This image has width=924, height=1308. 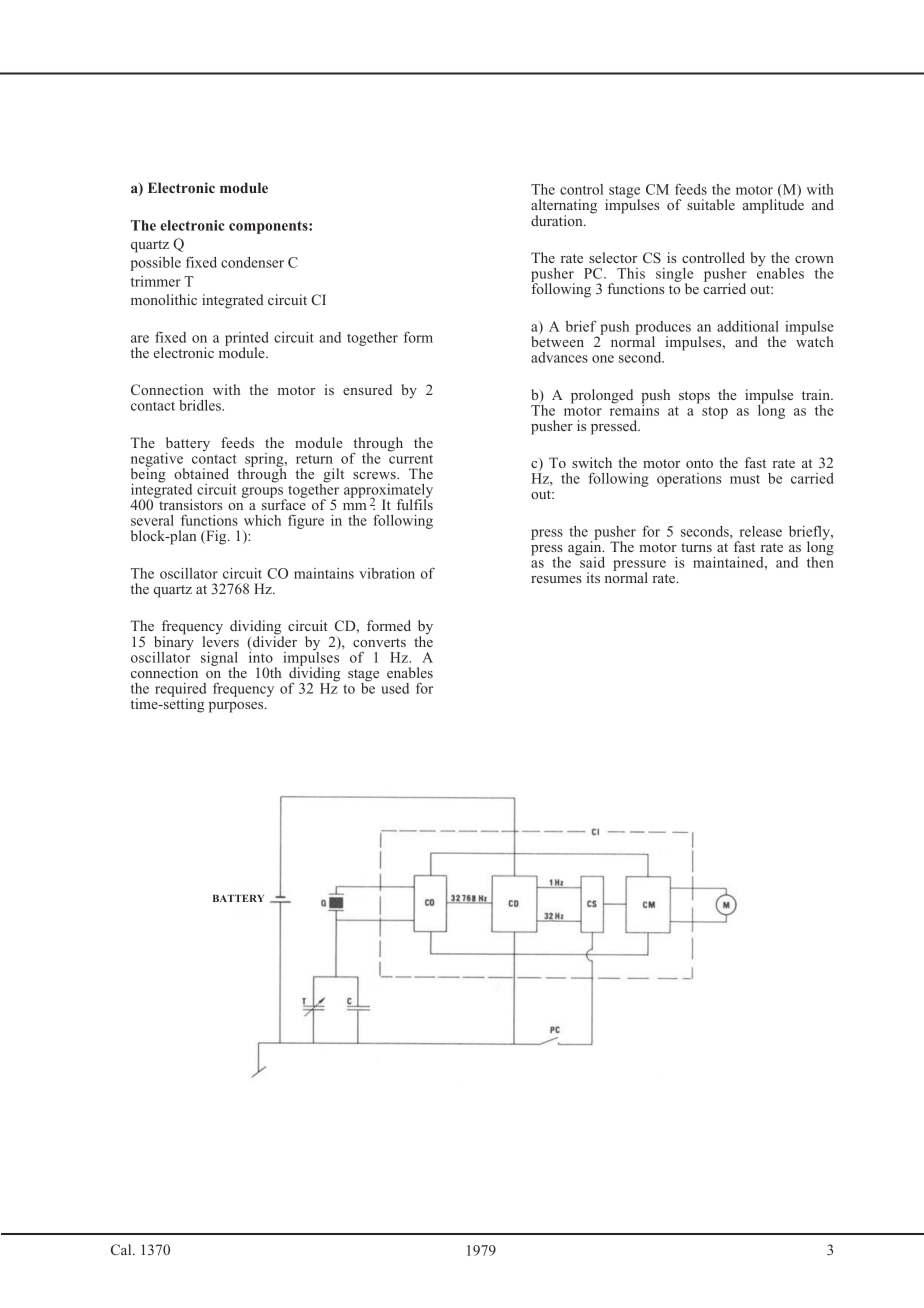 I want to click on used, so click(x=395, y=688).
